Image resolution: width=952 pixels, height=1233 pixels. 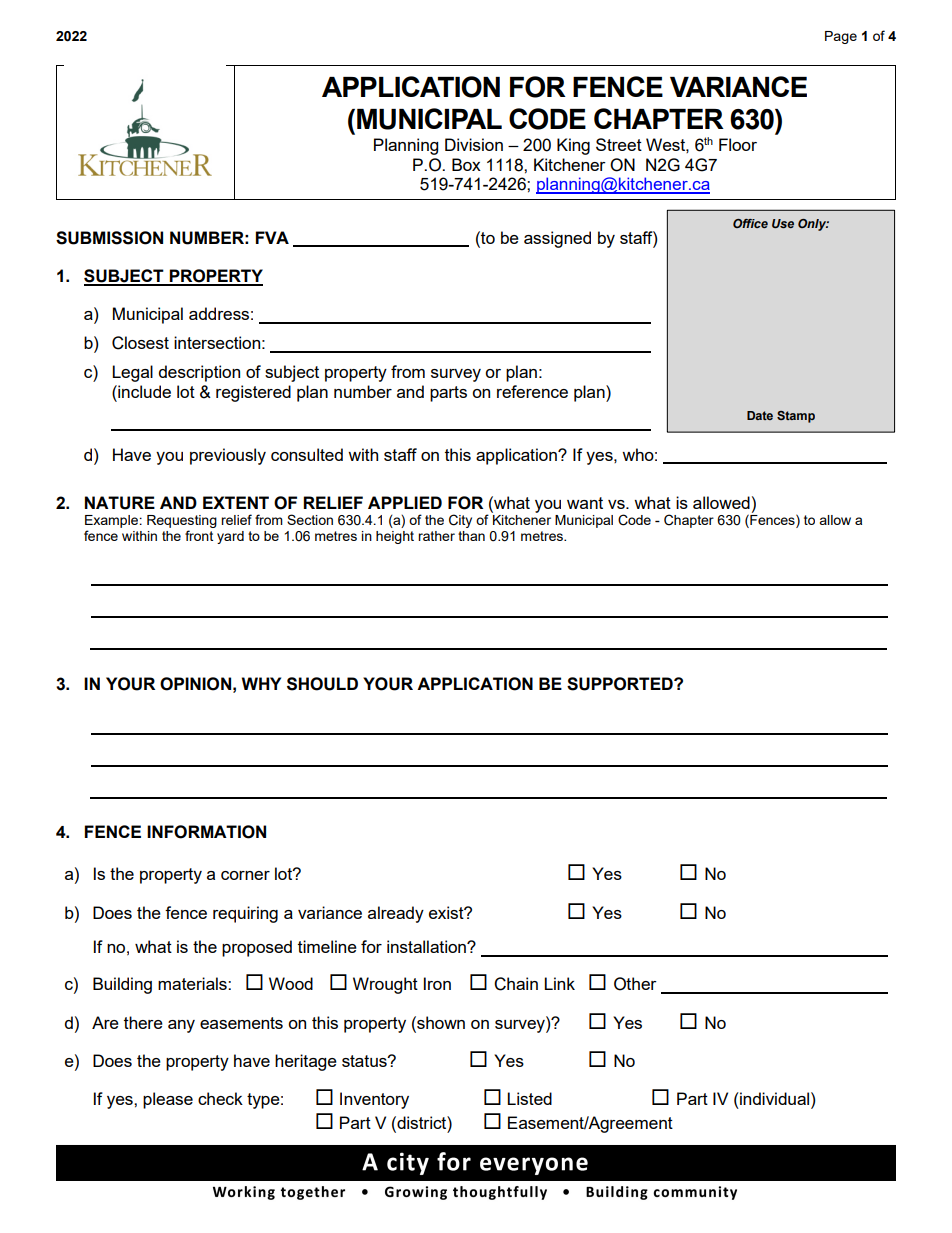 I want to click on Page, so click(x=841, y=37).
